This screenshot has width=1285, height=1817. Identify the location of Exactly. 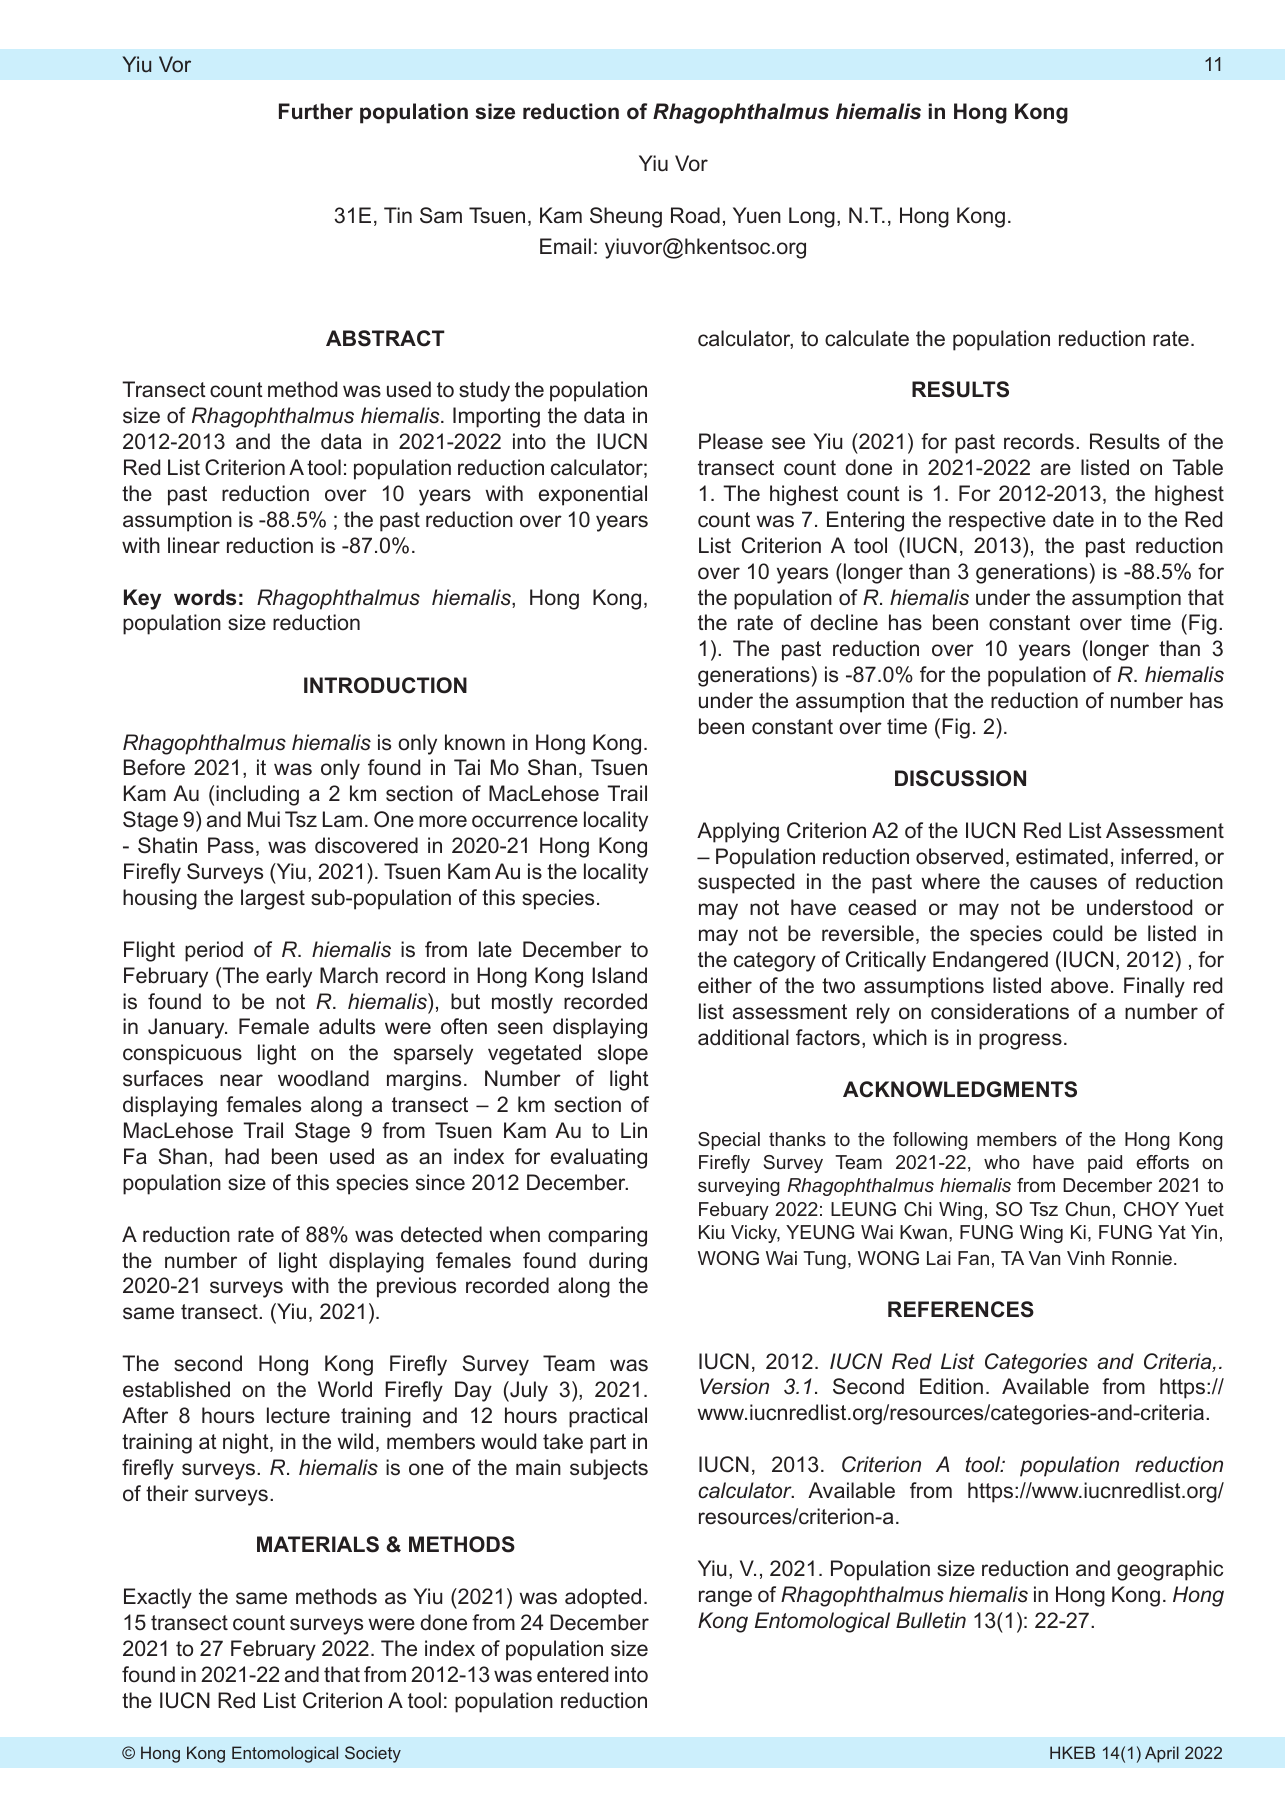
(158, 1598).
